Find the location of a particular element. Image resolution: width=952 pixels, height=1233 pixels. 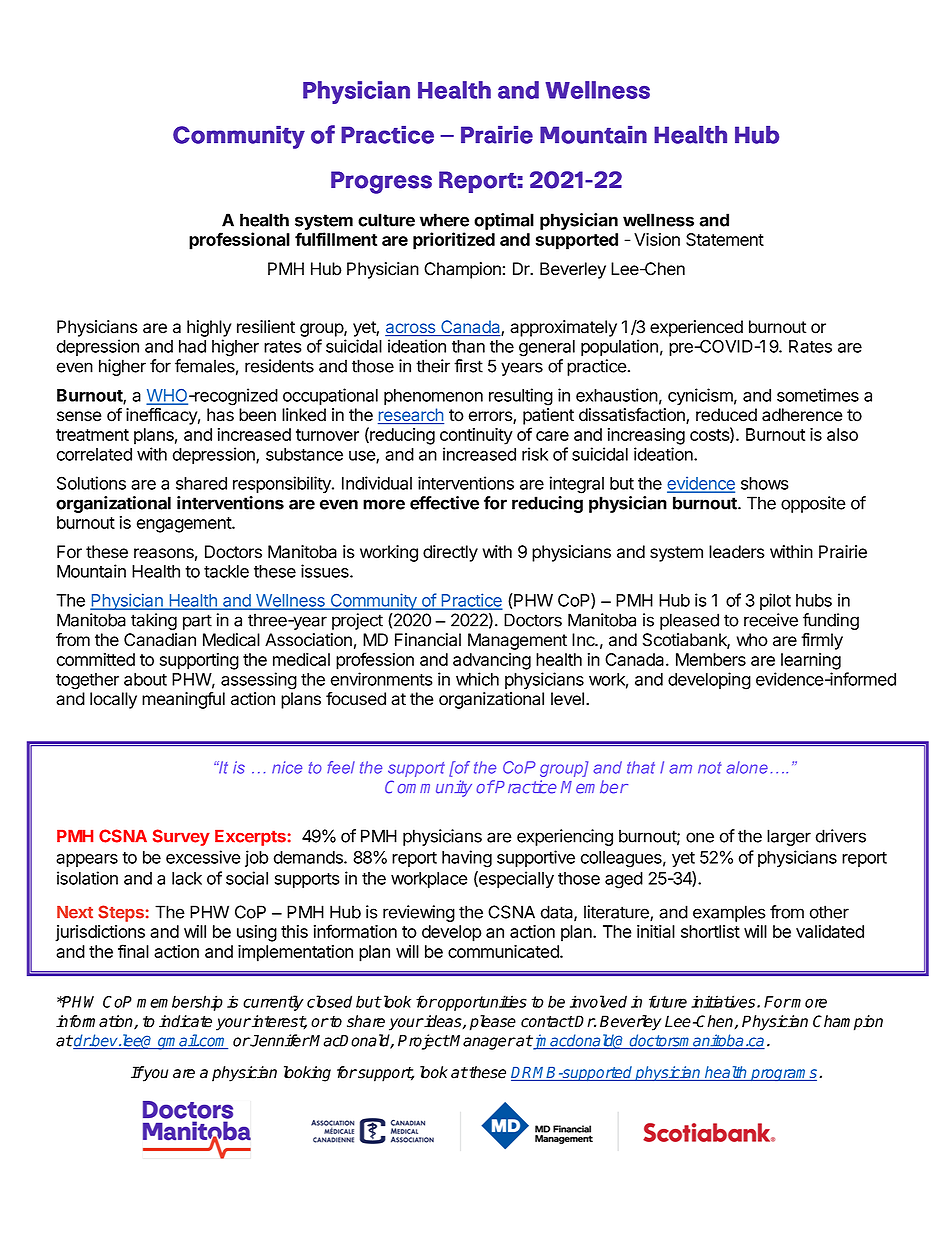

larger is located at coordinates (789, 837).
